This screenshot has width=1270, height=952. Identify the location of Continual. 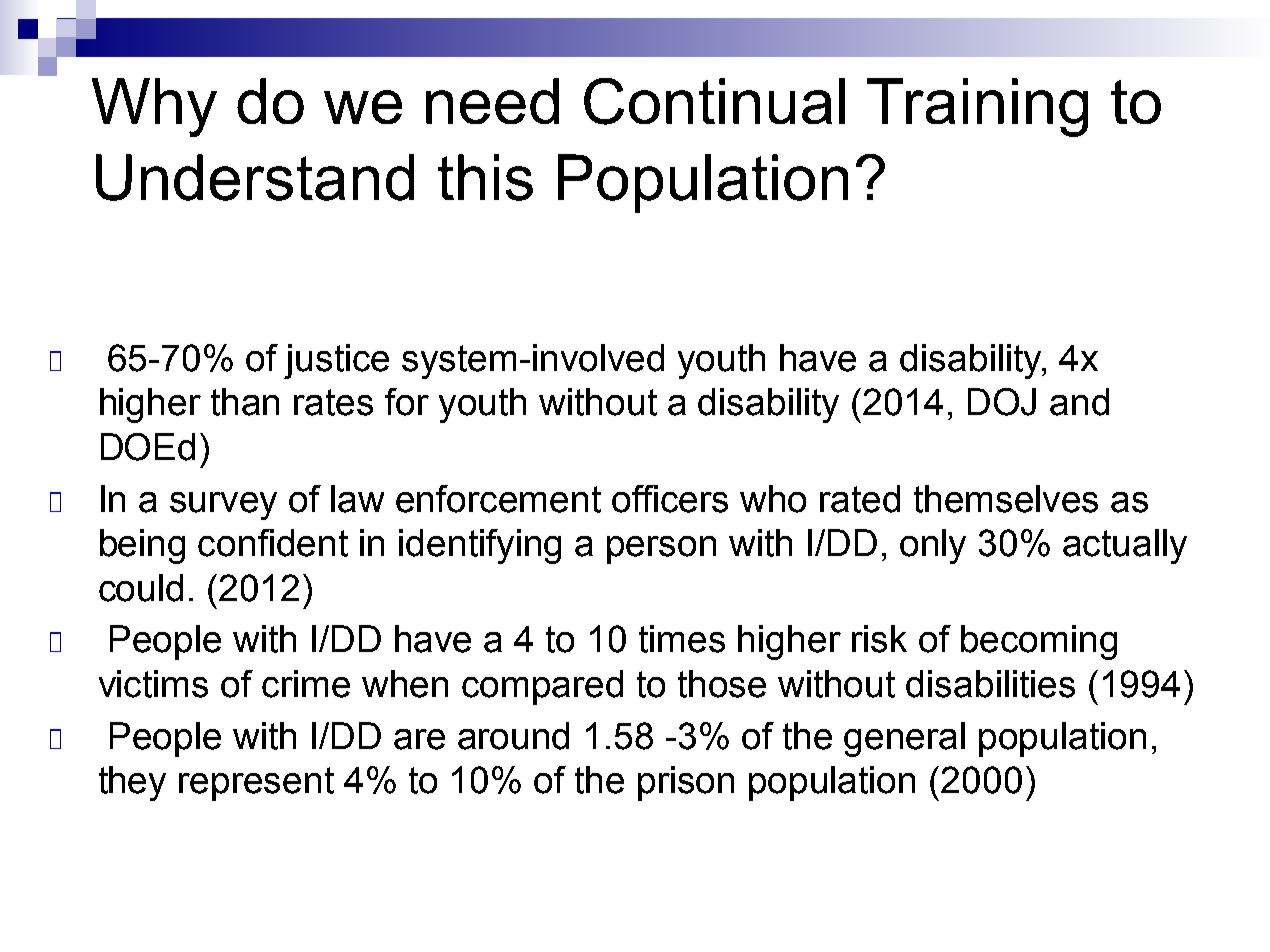
(714, 101).
